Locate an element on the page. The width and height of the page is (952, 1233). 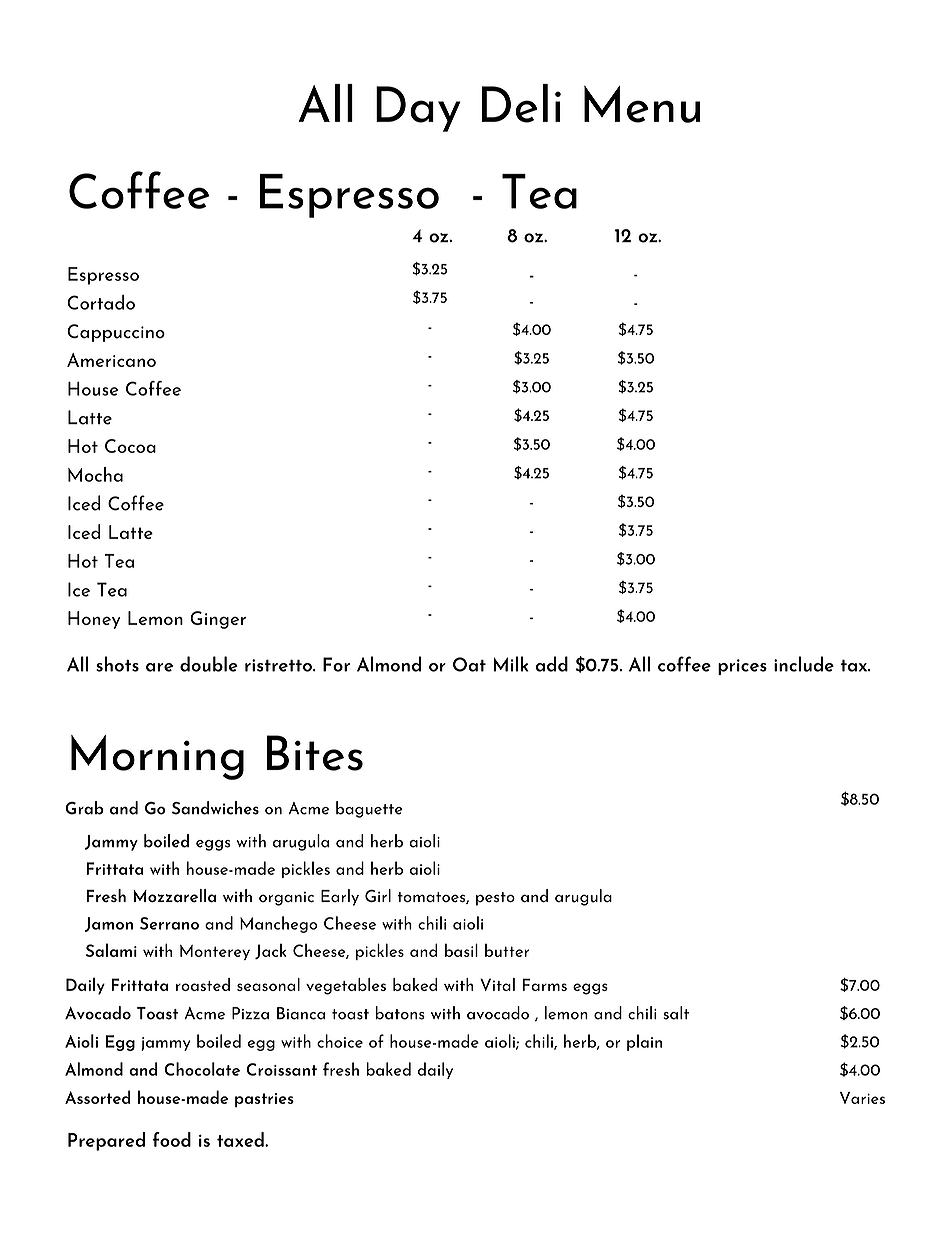
food is located at coordinates (172, 1139).
